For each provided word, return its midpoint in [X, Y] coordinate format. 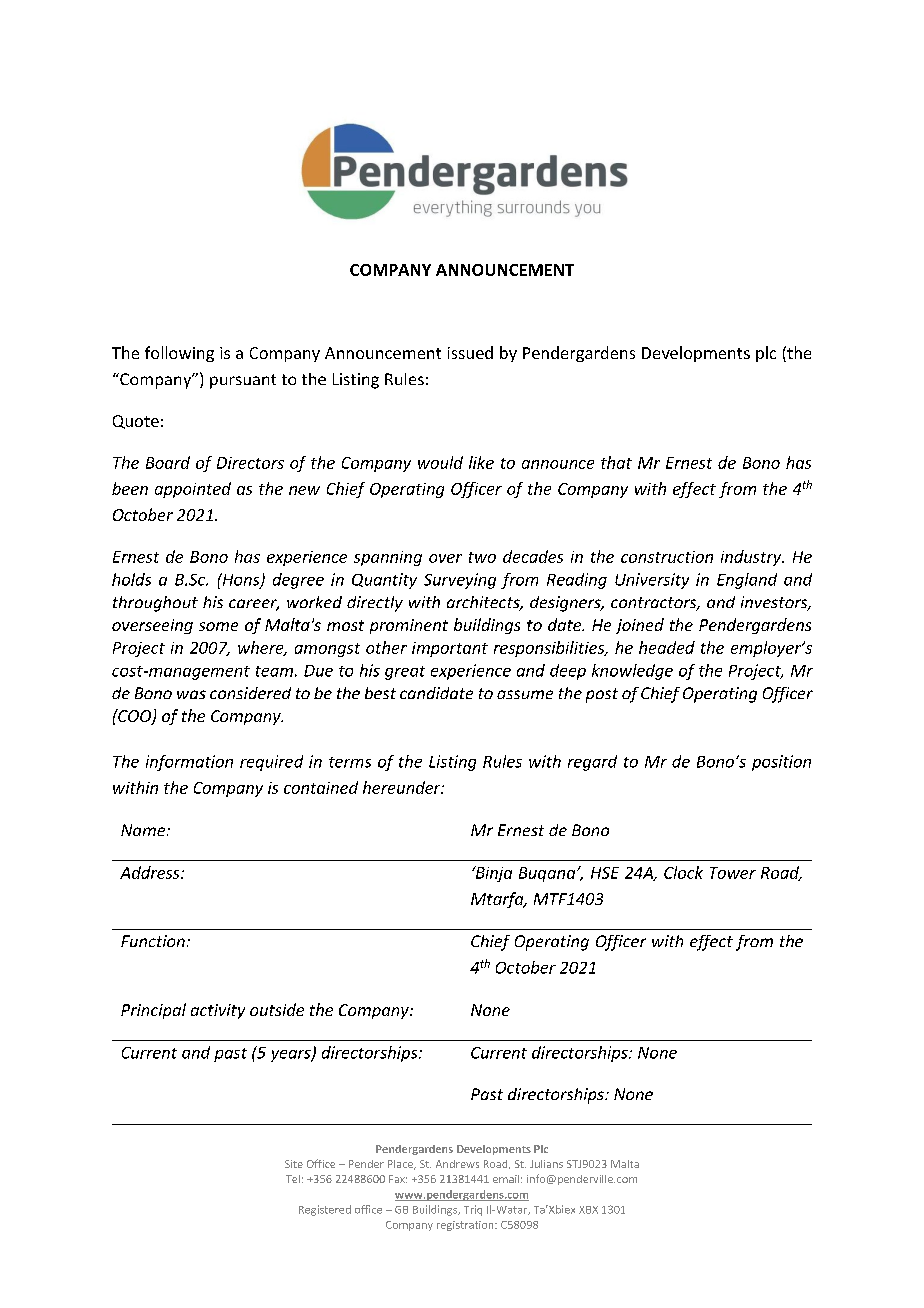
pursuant [243, 381]
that [616, 462]
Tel [293, 1179]
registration [466, 1226]
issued [470, 352]
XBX [588, 1210]
